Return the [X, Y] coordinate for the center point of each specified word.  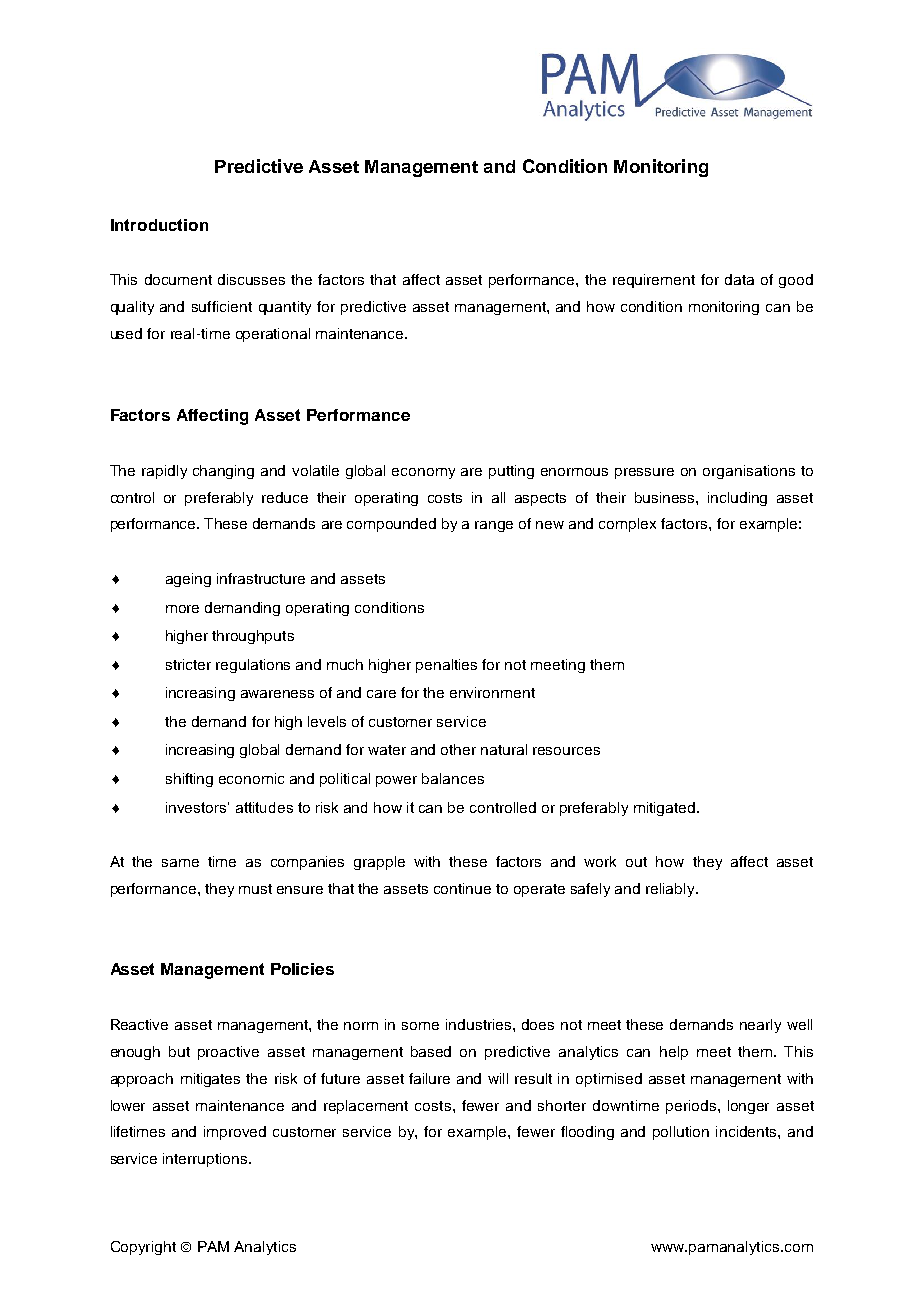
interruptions [206, 1160]
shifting [189, 780]
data [739, 279]
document [178, 279]
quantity [285, 308]
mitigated [664, 809]
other [458, 749]
